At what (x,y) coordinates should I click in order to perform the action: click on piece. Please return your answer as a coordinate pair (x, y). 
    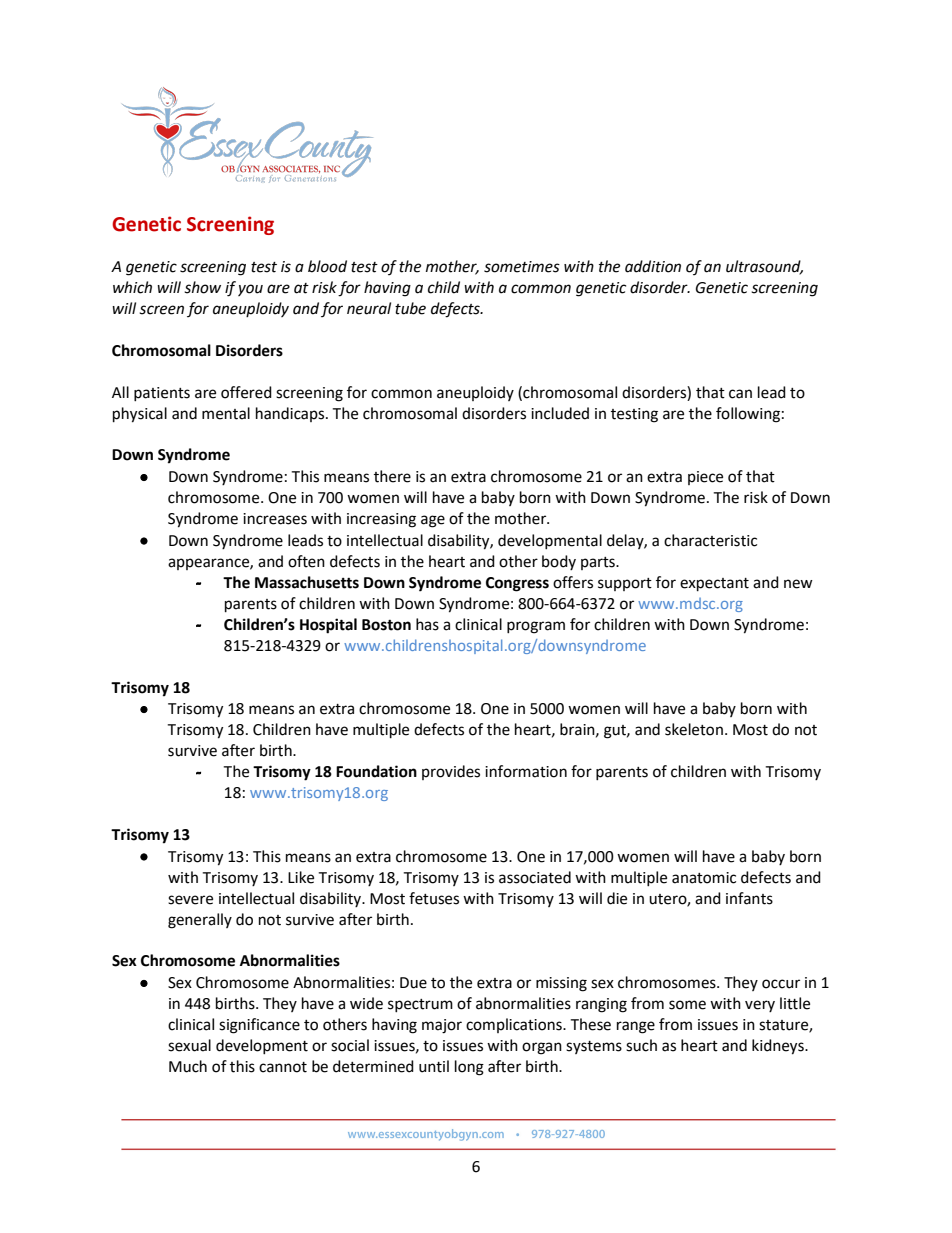
    Looking at the image, I should click on (705, 478).
